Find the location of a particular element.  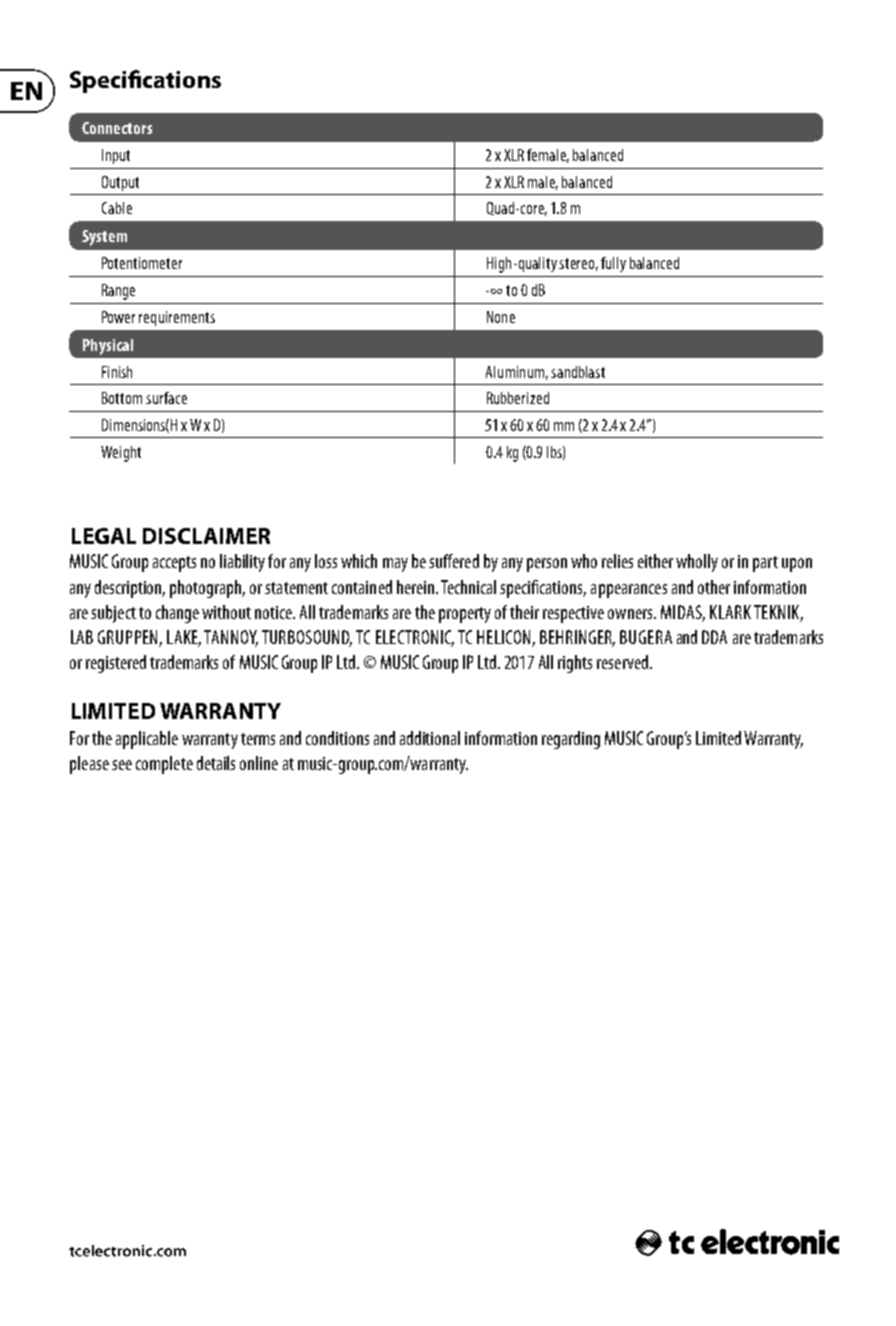

fully is located at coordinates (613, 264).
